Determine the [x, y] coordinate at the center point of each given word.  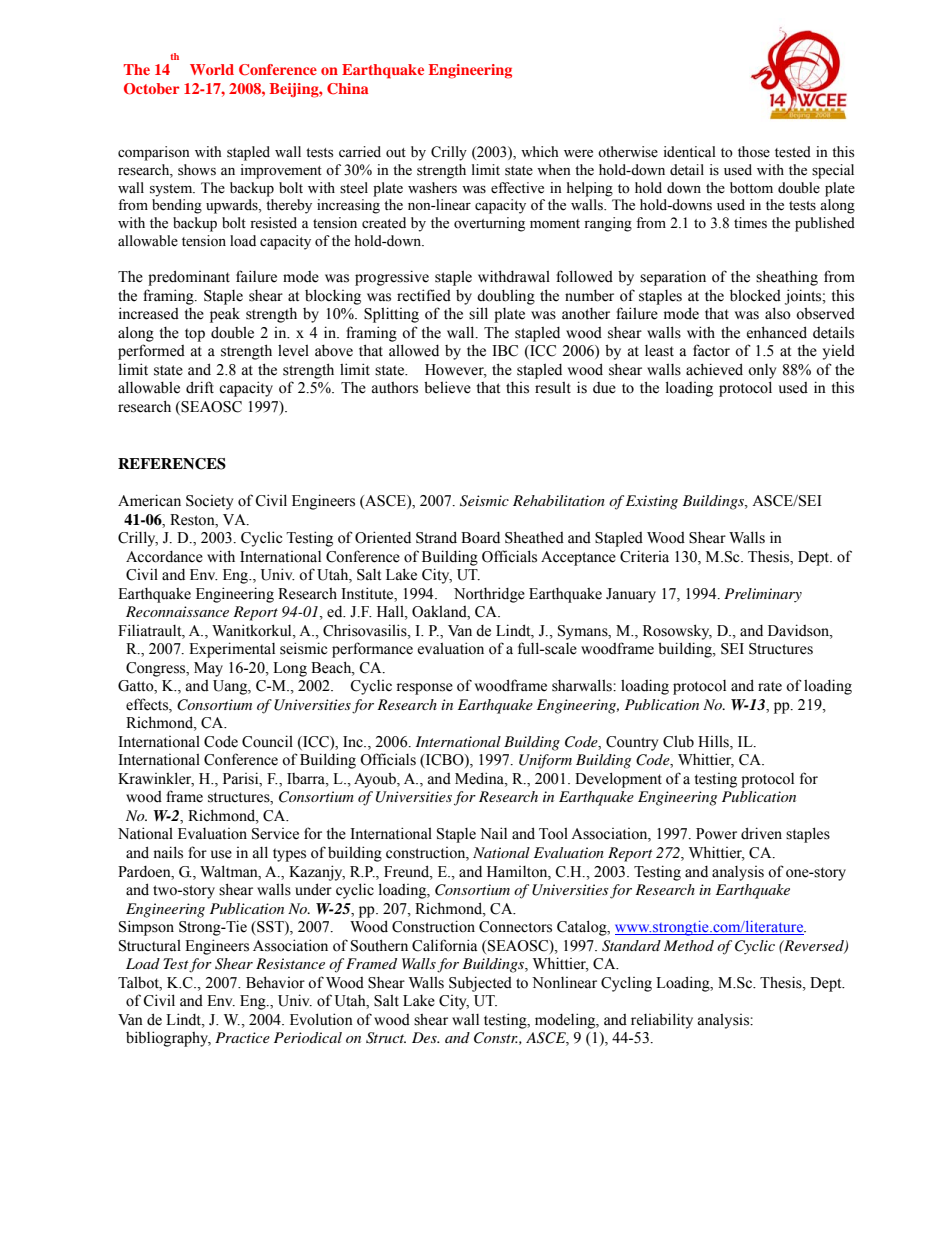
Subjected [480, 984]
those [754, 152]
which [540, 151]
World [212, 69]
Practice [242, 1037]
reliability [662, 1021]
